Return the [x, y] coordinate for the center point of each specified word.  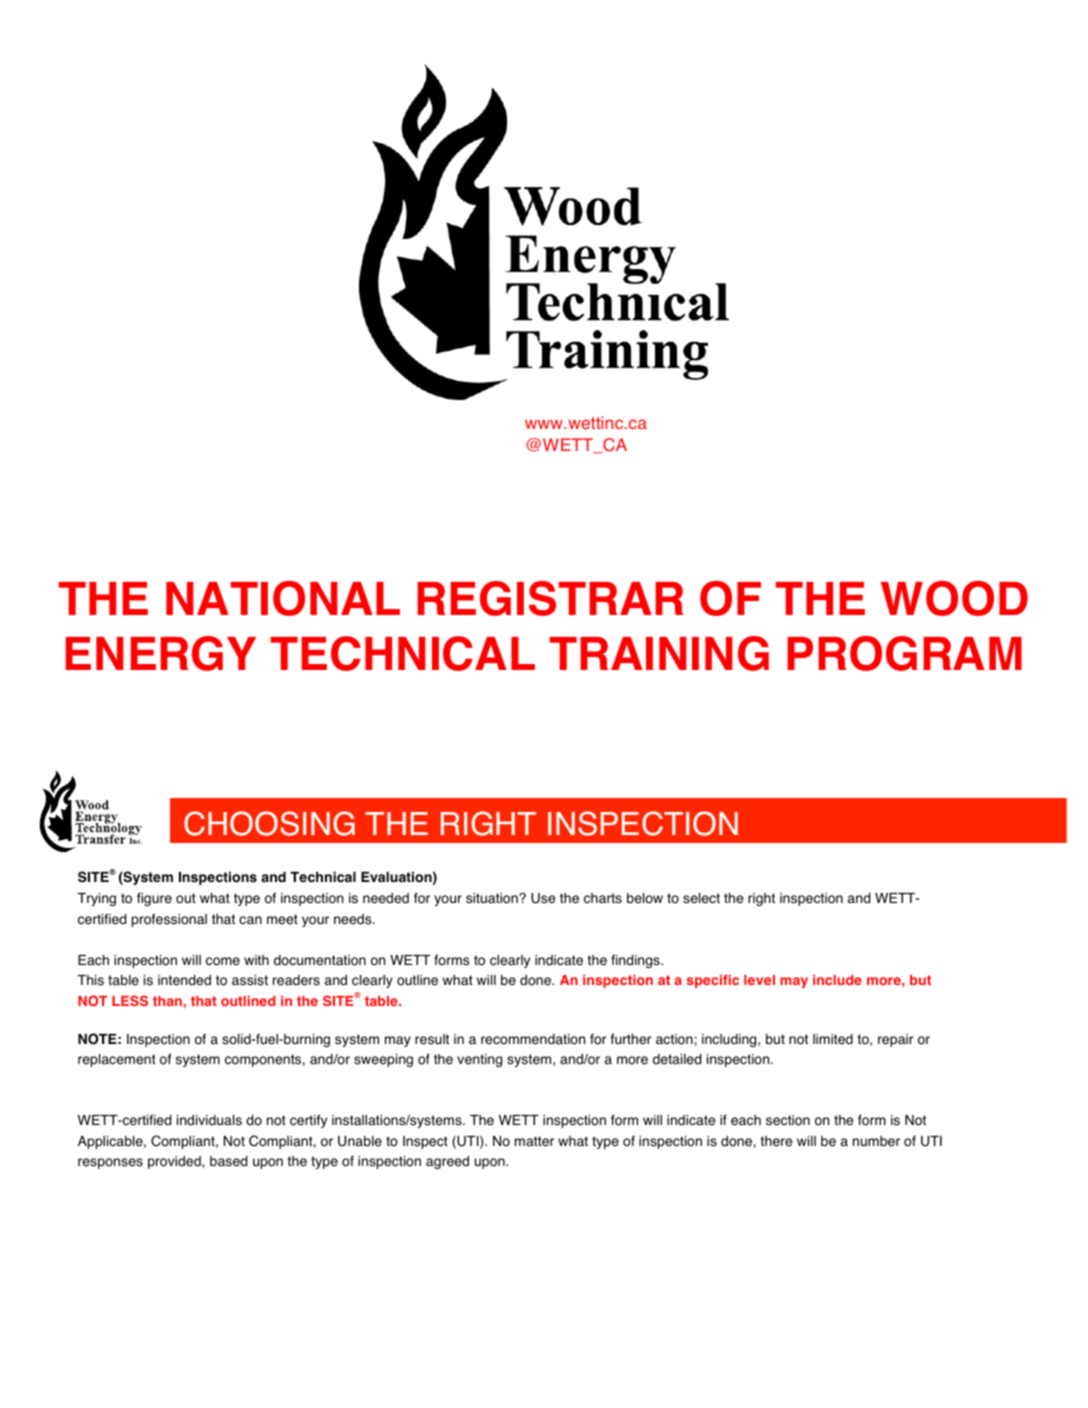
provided [175, 1162]
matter [534, 1141]
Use [543, 898]
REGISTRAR [550, 598]
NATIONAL [283, 598]
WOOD [954, 598]
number [876, 1141]
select [701, 898]
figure [154, 899]
